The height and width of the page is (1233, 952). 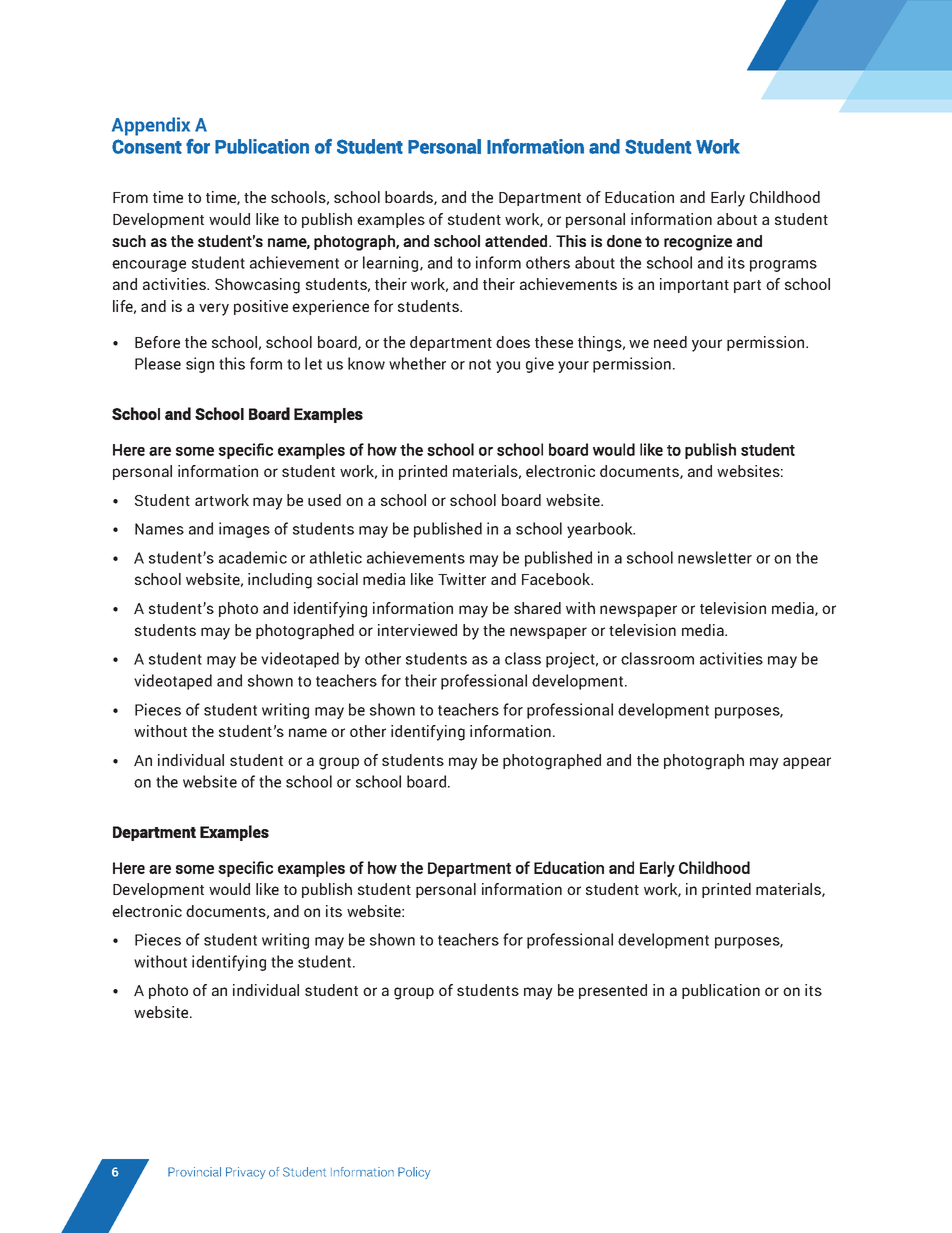 I want to click on interviewed, so click(x=417, y=630).
